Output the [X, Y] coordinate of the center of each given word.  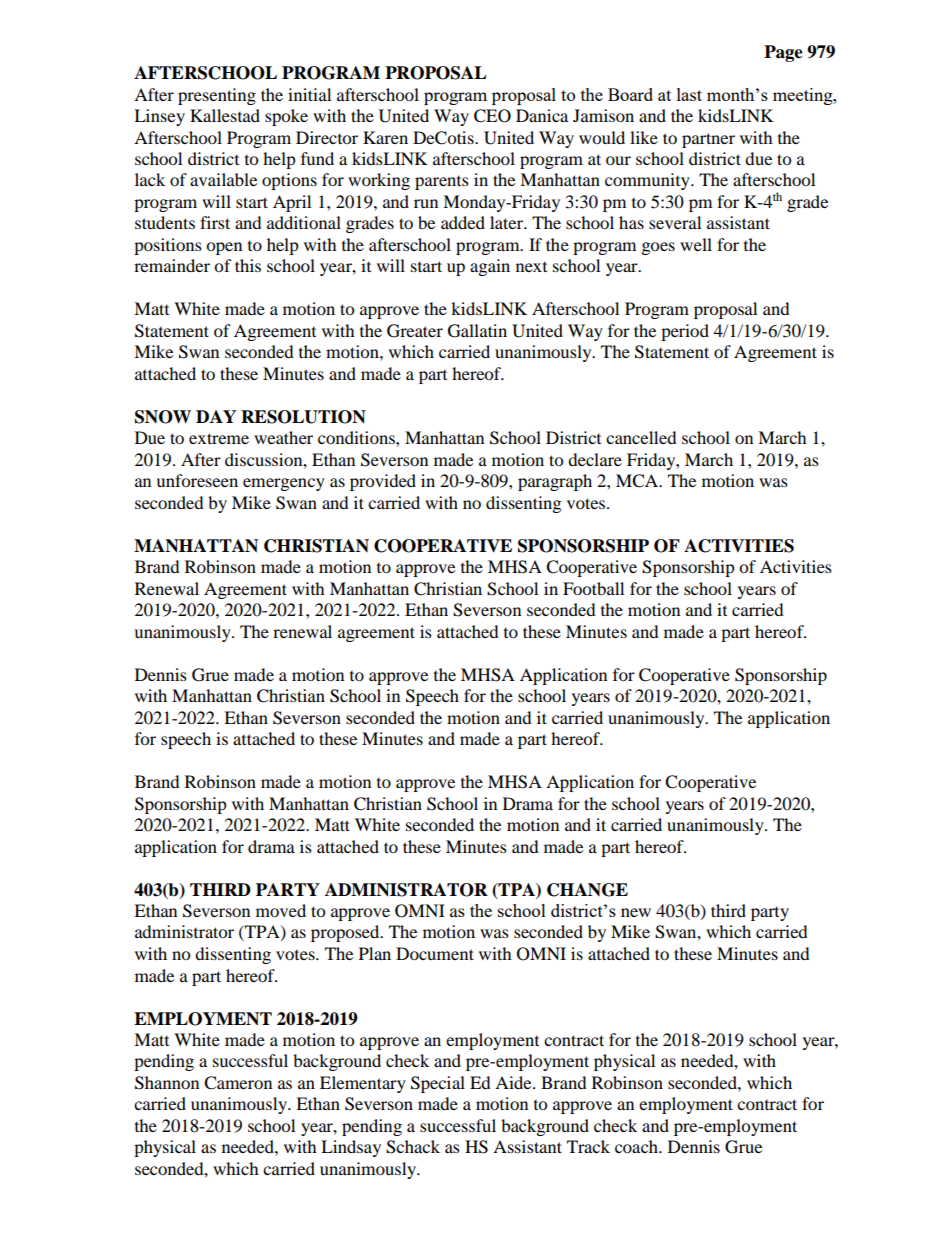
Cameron [238, 1083]
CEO [492, 116]
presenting [217, 96]
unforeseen [197, 480]
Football [593, 588]
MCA [638, 481]
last [689, 94]
